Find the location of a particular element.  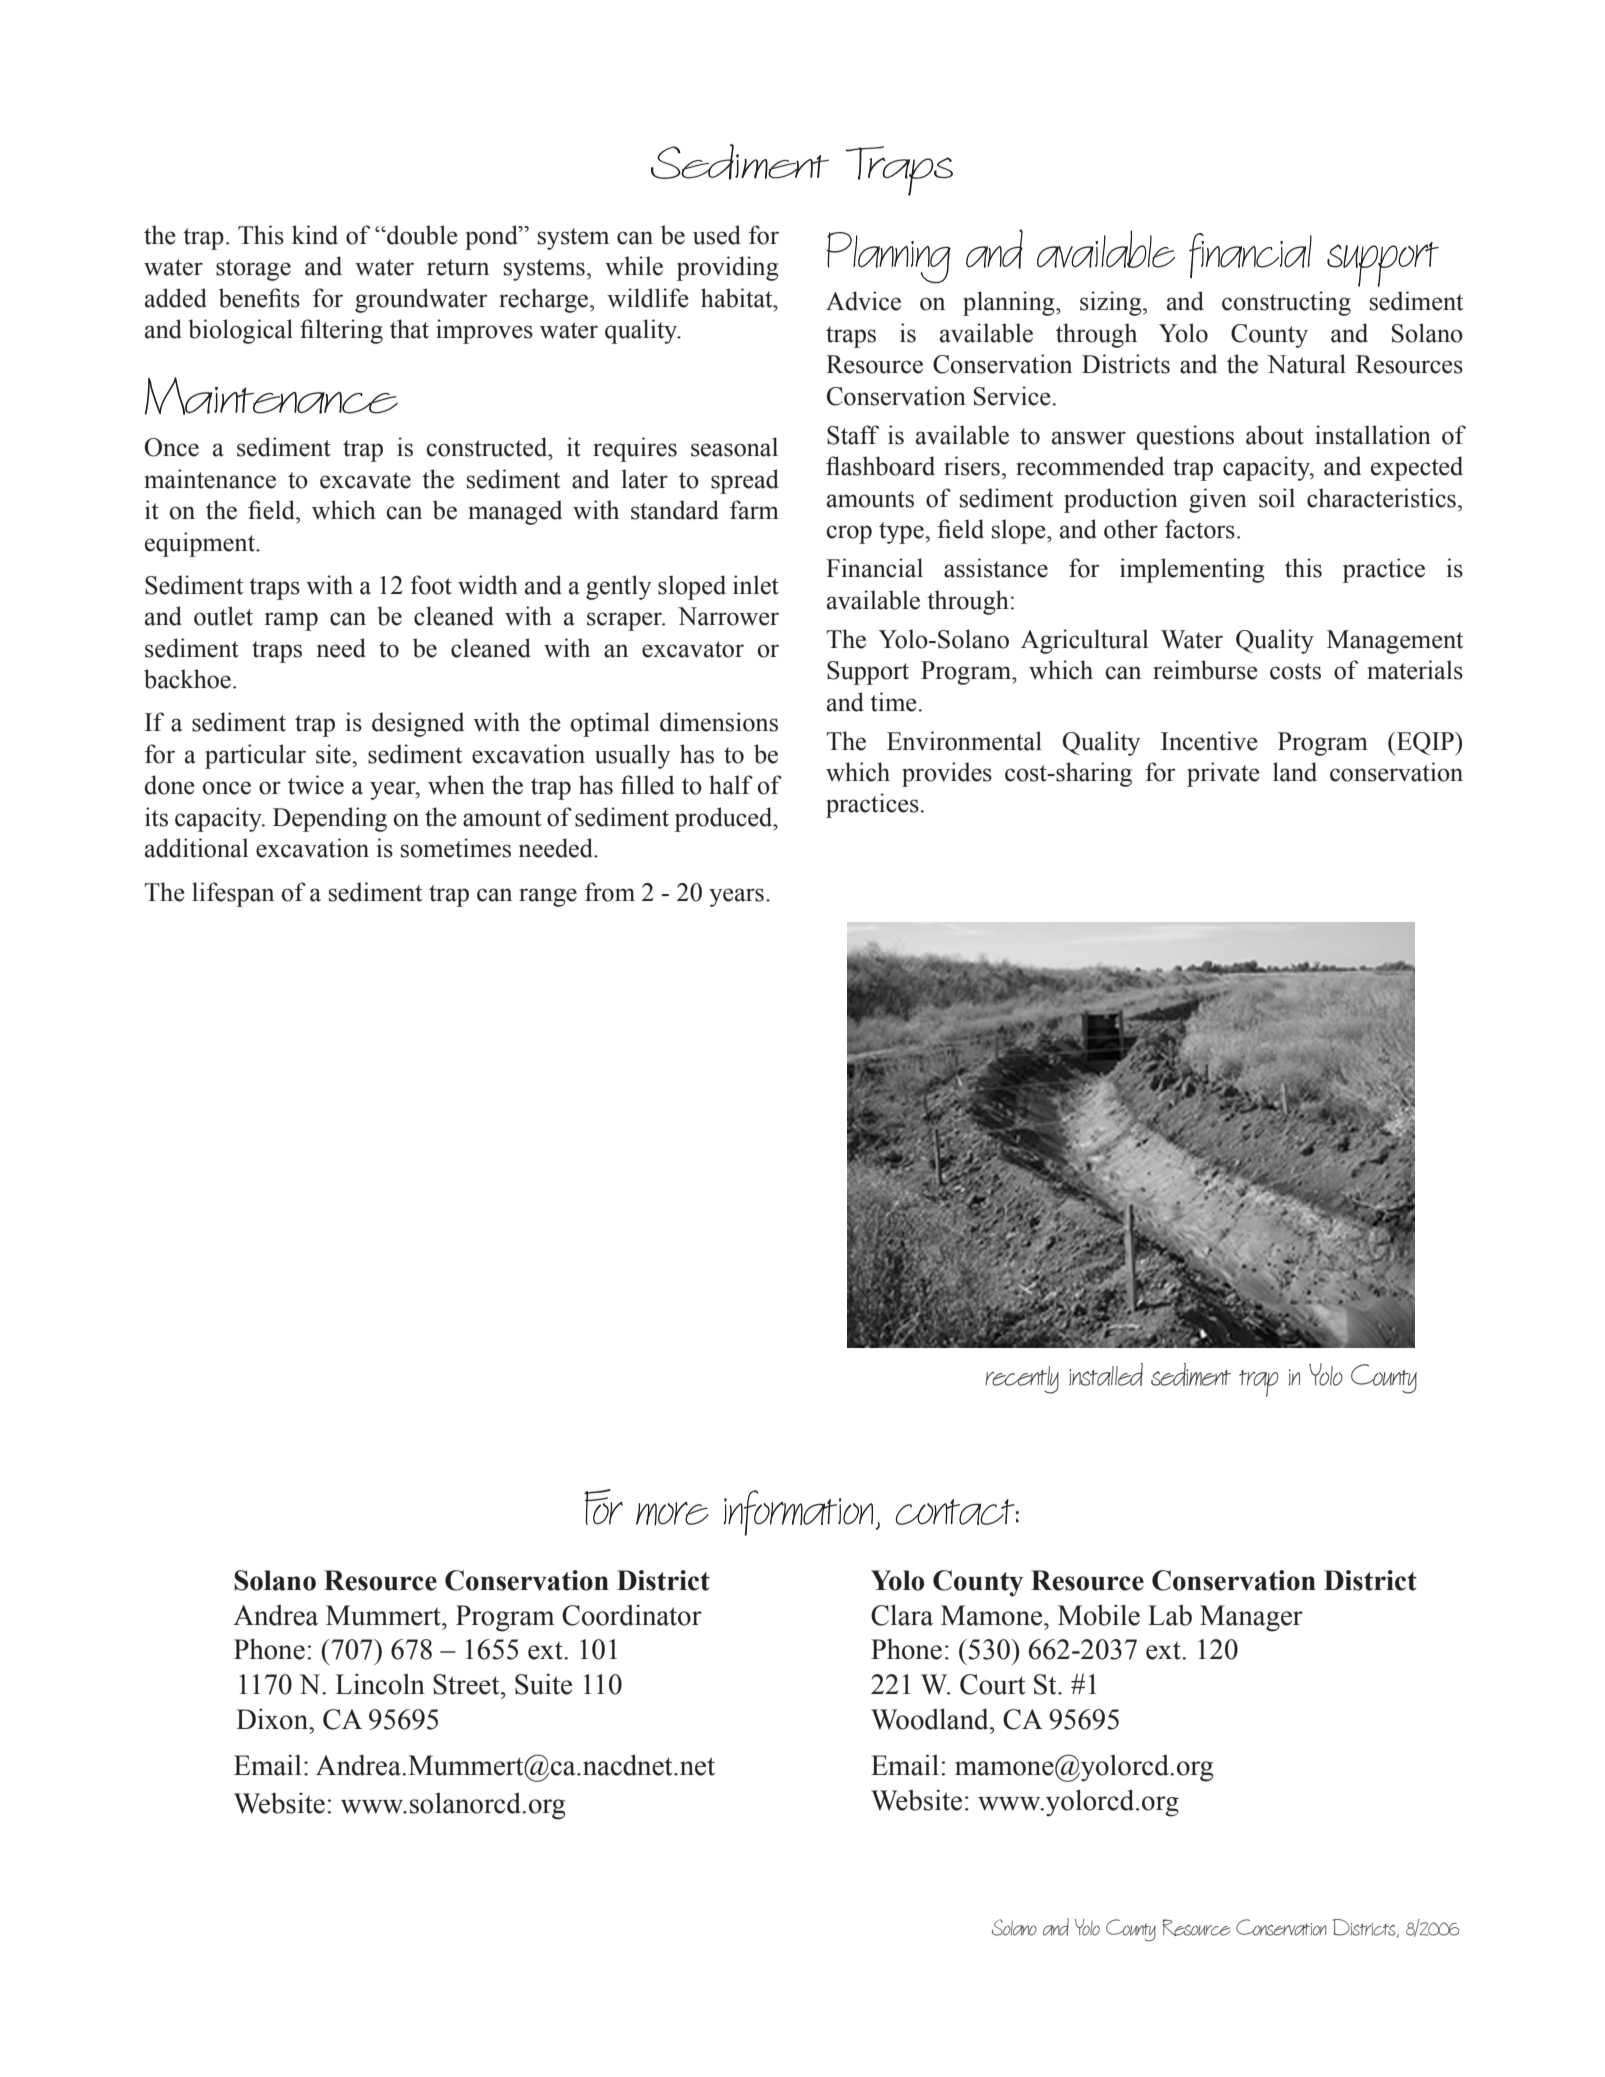

installed is located at coordinates (1106, 1374).
